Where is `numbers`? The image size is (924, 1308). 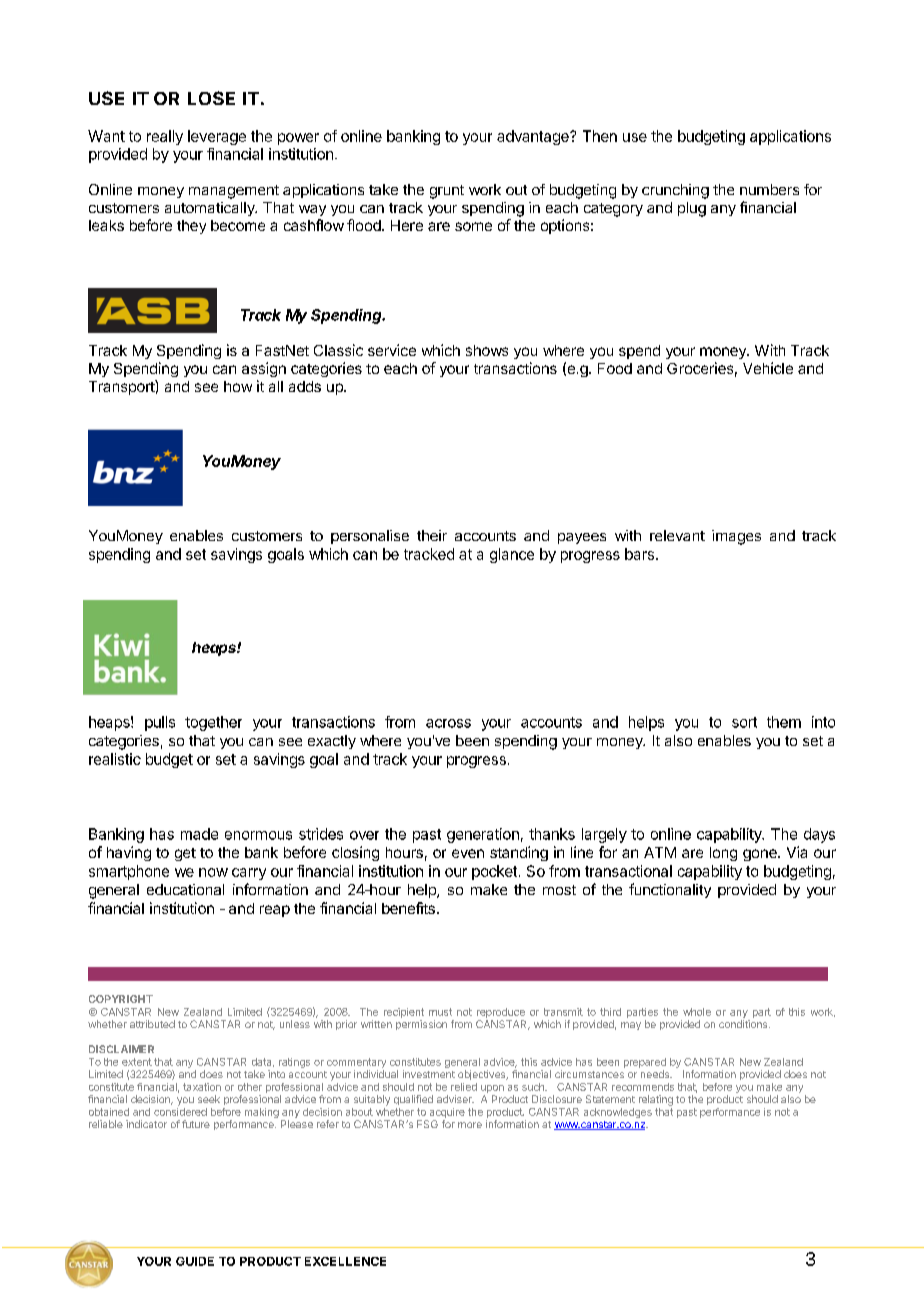 numbers is located at coordinates (769, 189).
